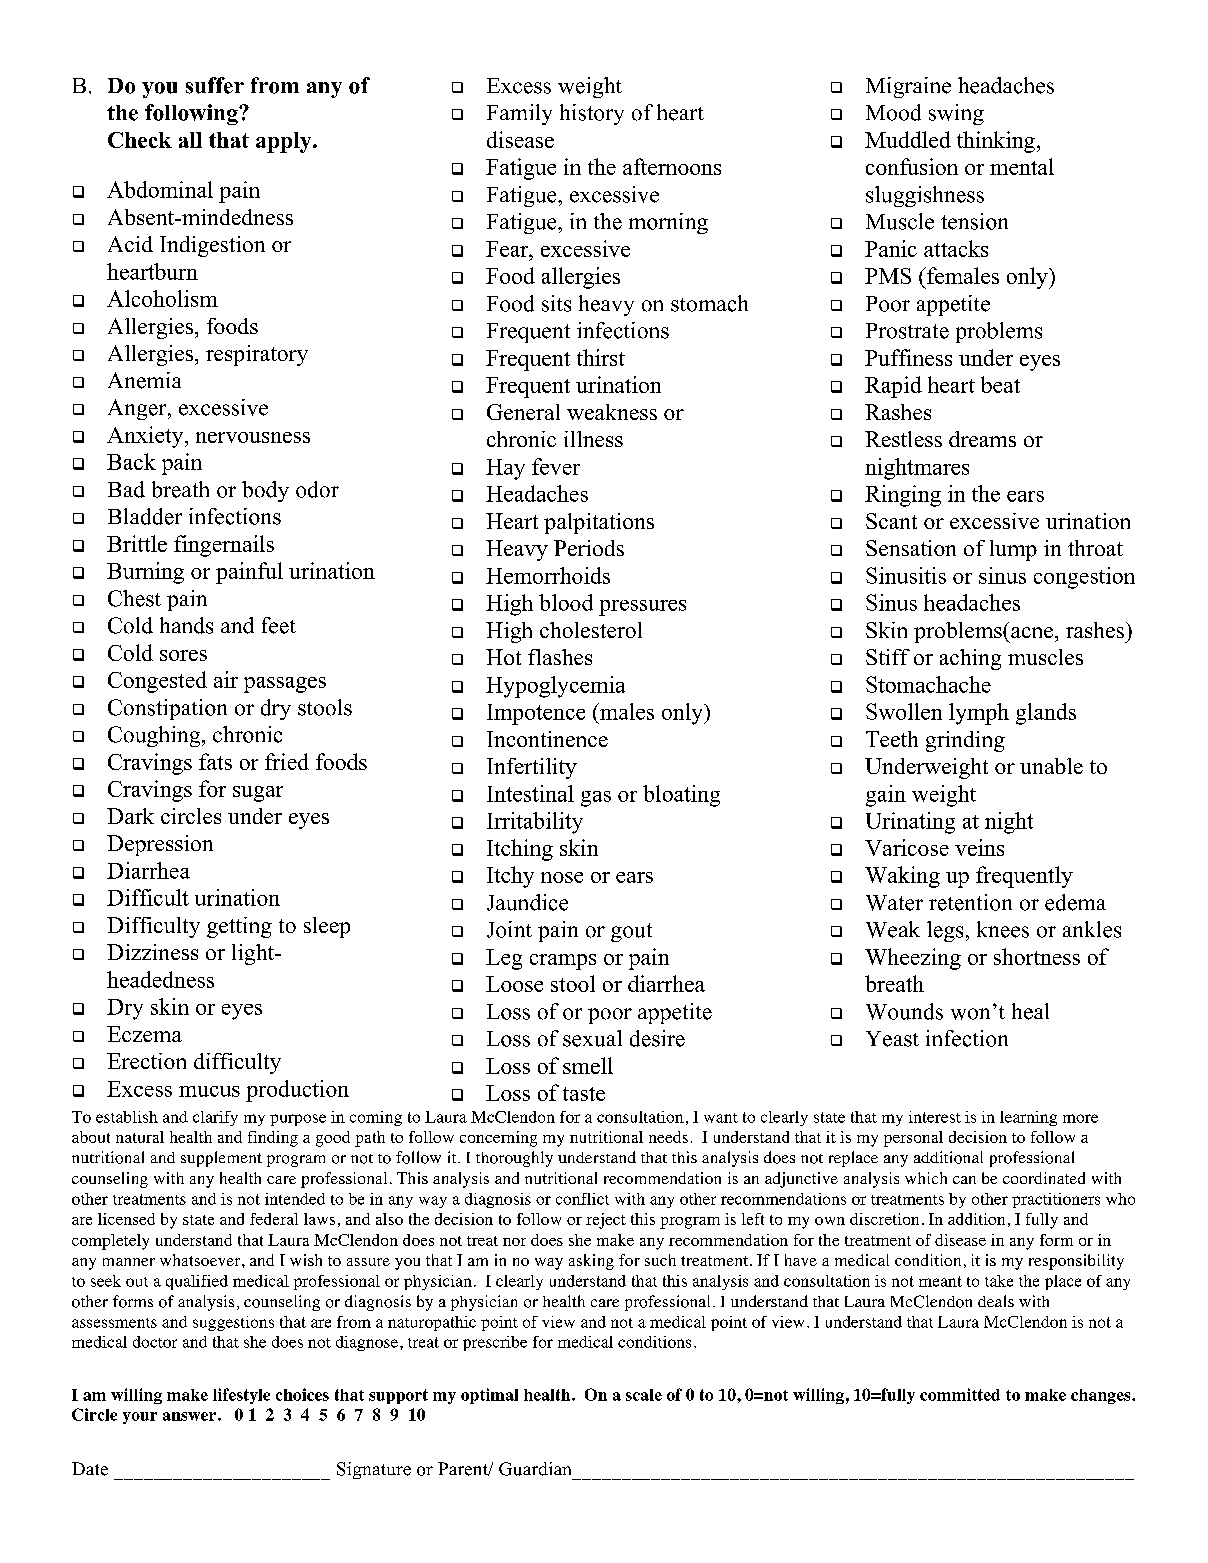 Image resolution: width=1208 pixels, height=1563 pixels. I want to click on mucus, so click(209, 1091).
